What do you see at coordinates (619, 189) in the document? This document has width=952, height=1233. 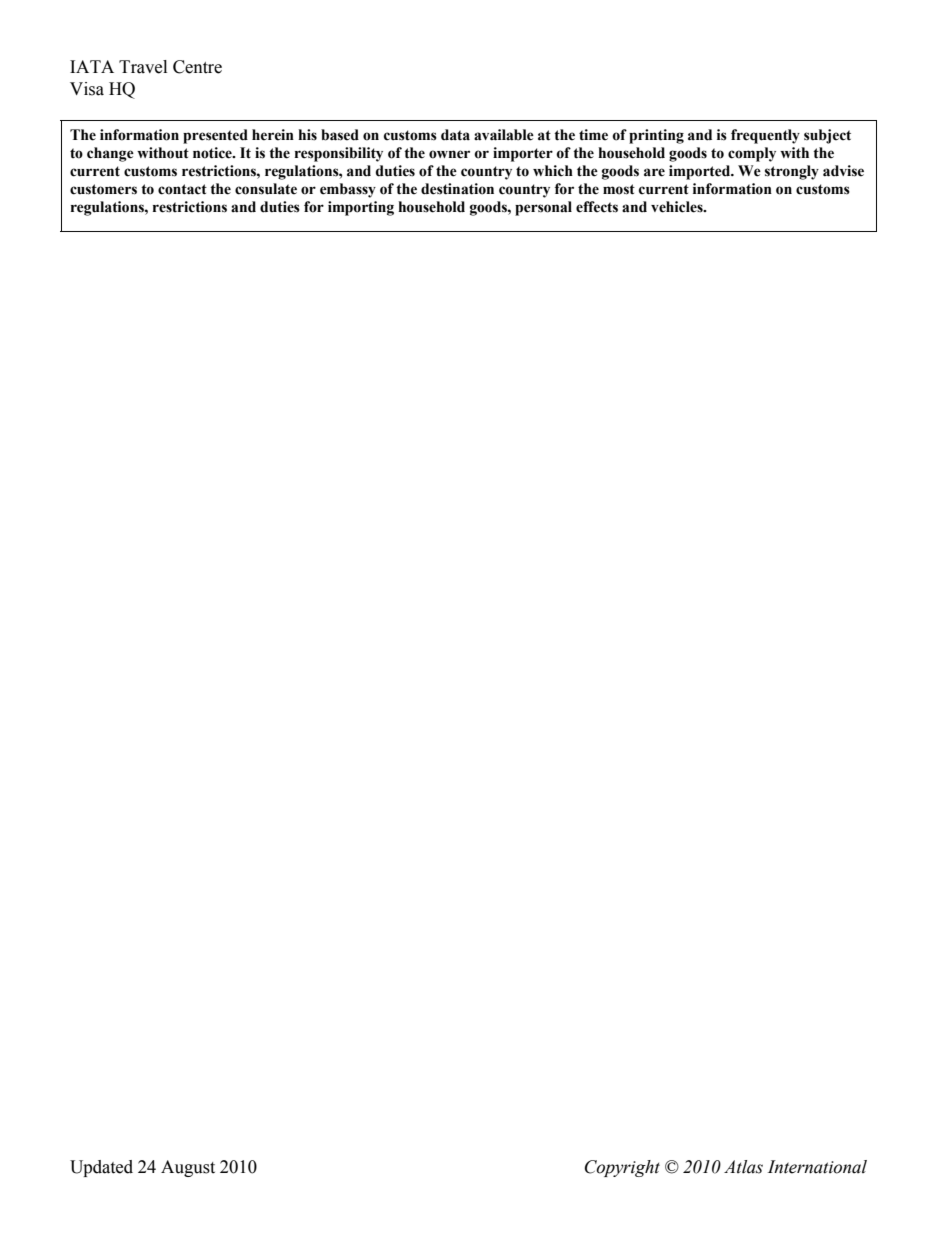 I see `most` at bounding box center [619, 189].
